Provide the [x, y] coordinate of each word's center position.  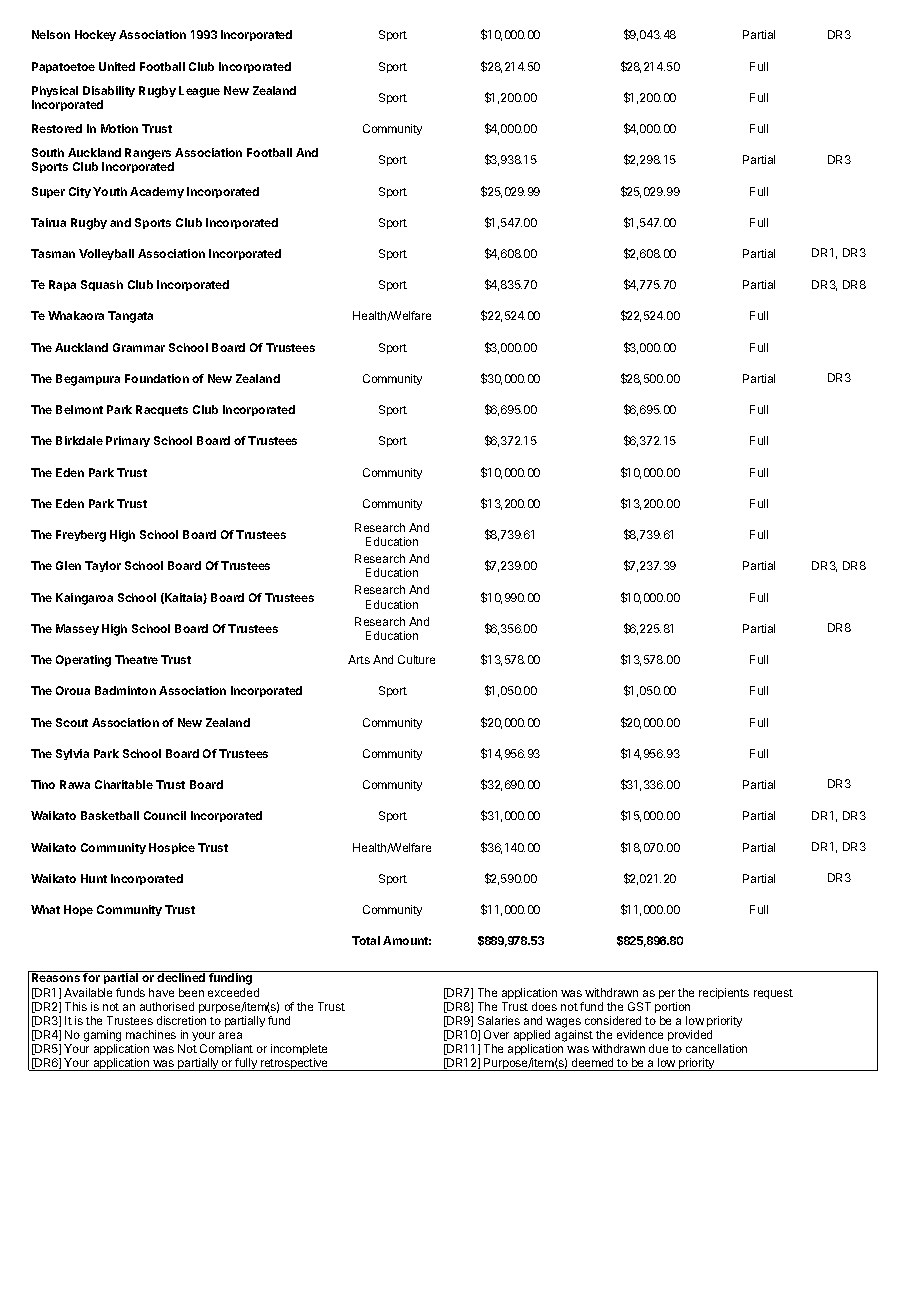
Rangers [149, 155]
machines [151, 1034]
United [117, 66]
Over [496, 1034]
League [199, 92]
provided [690, 1035]
